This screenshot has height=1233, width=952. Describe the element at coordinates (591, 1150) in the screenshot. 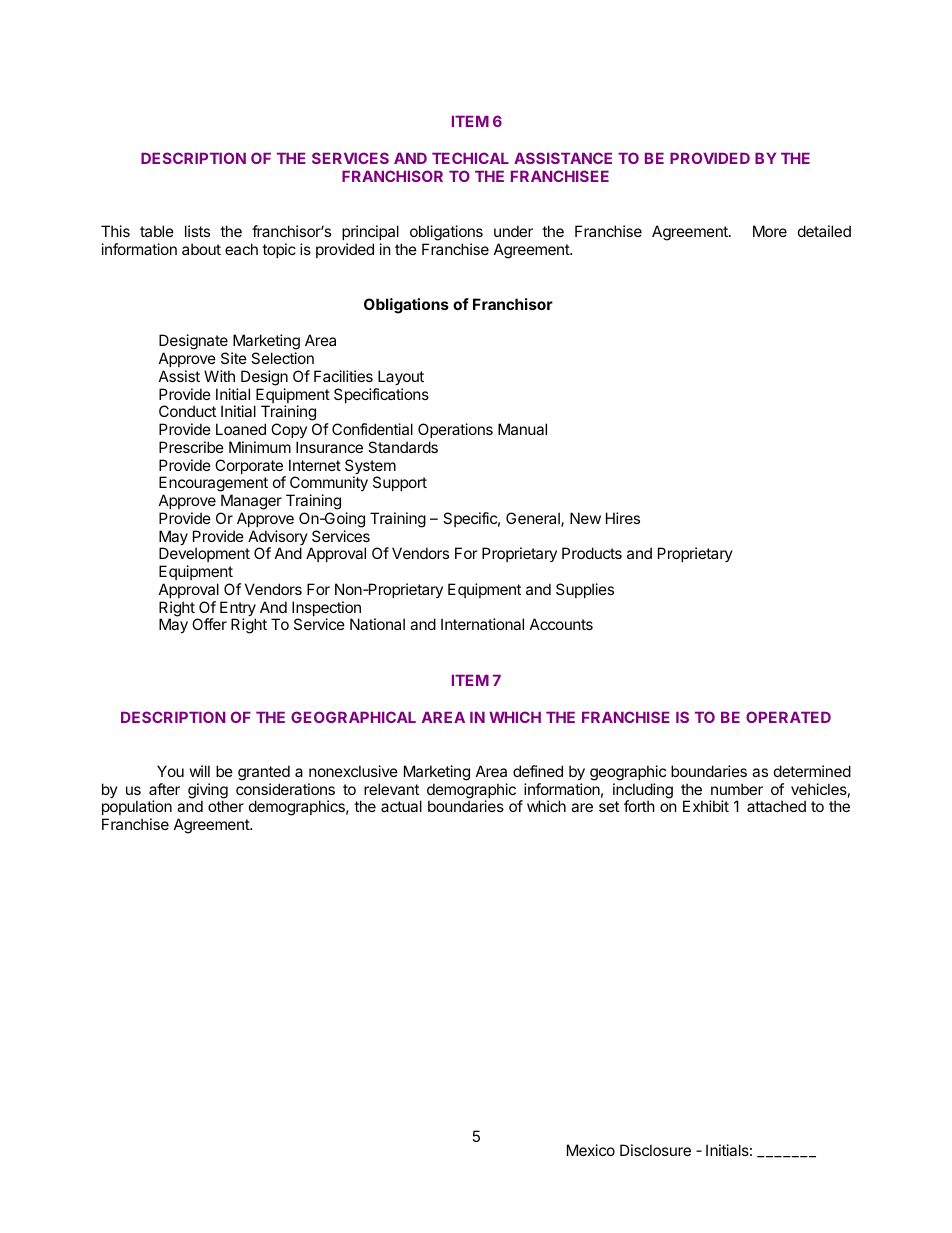

I see `Mexico` at that location.
